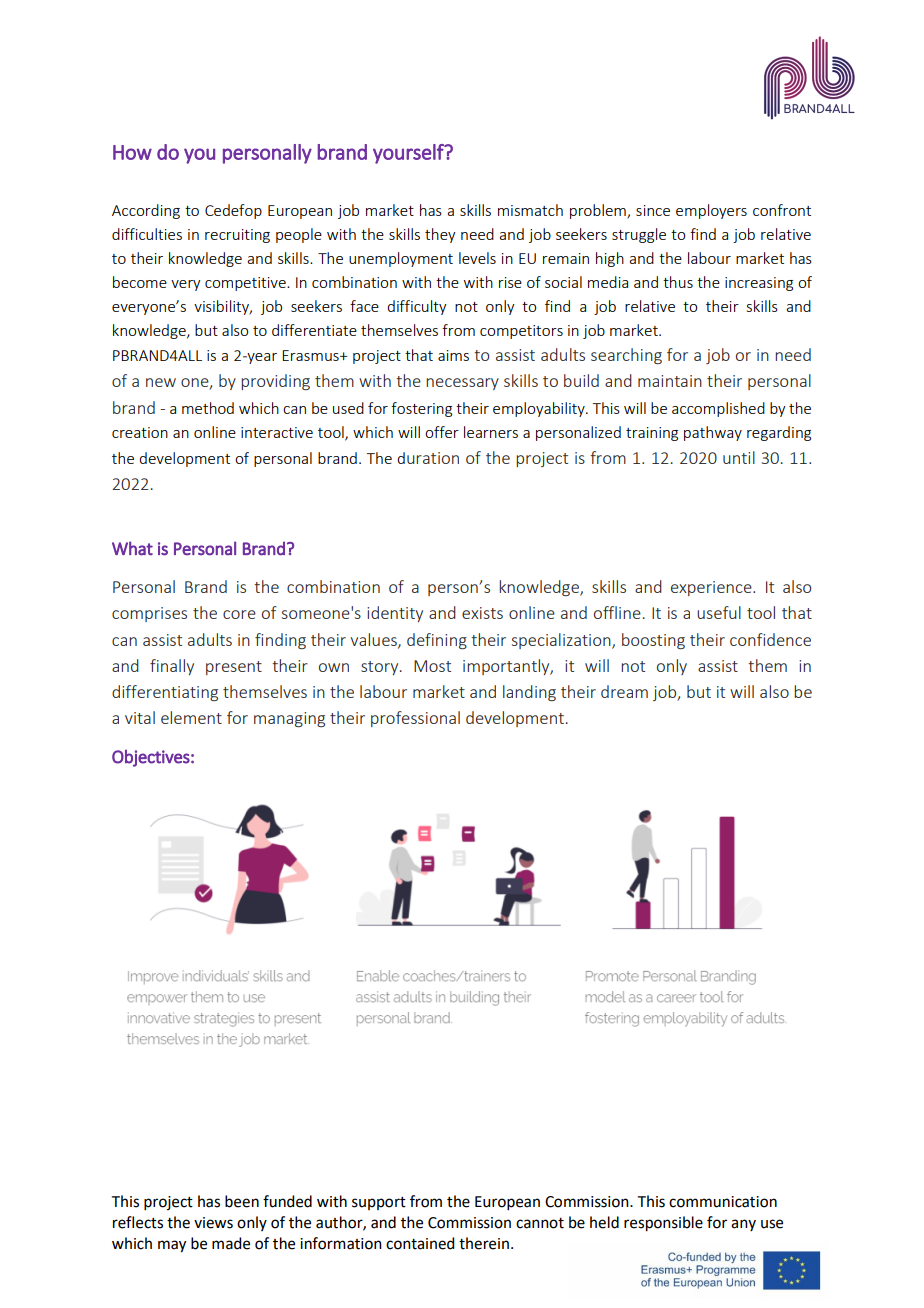 The height and width of the screenshot is (1308, 924). Describe the element at coordinates (624, 691) in the screenshot. I see `dream` at that location.
